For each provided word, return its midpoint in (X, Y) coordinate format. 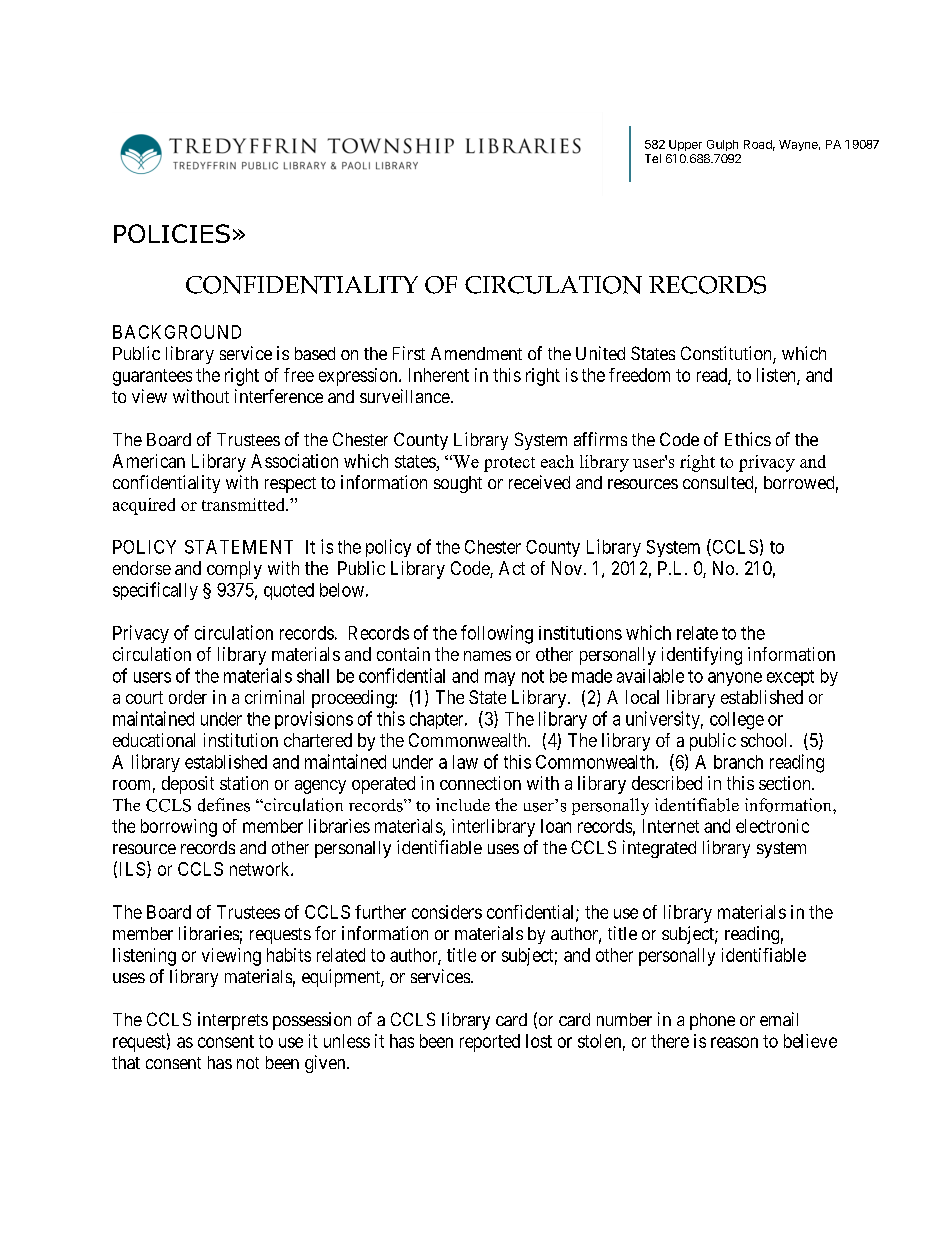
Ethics (748, 439)
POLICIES (172, 233)
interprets (233, 1021)
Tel (653, 158)
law (465, 762)
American (149, 461)
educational (154, 740)
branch (738, 762)
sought (458, 484)
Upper (685, 145)
